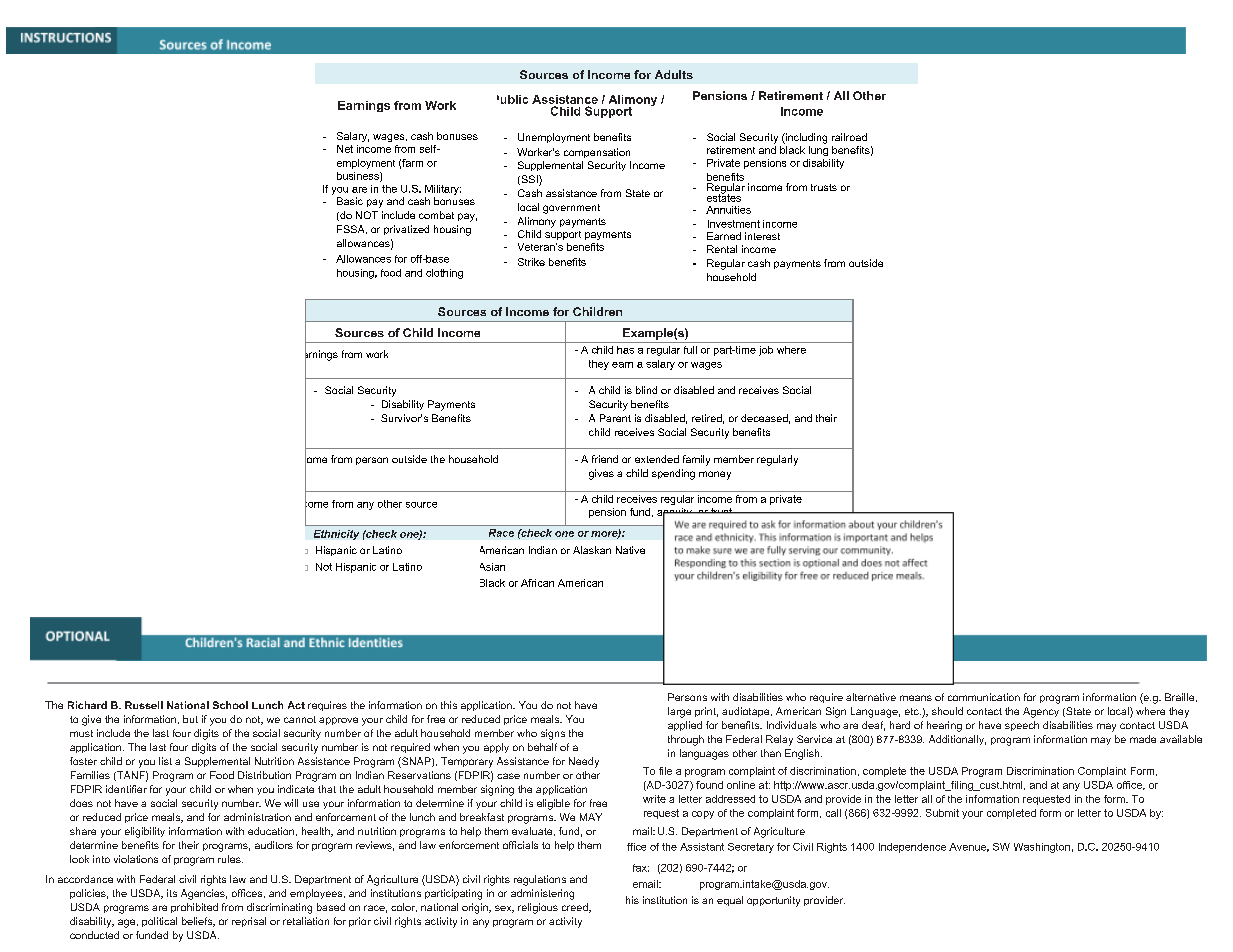  I want to click on compensation, so click(597, 153).
